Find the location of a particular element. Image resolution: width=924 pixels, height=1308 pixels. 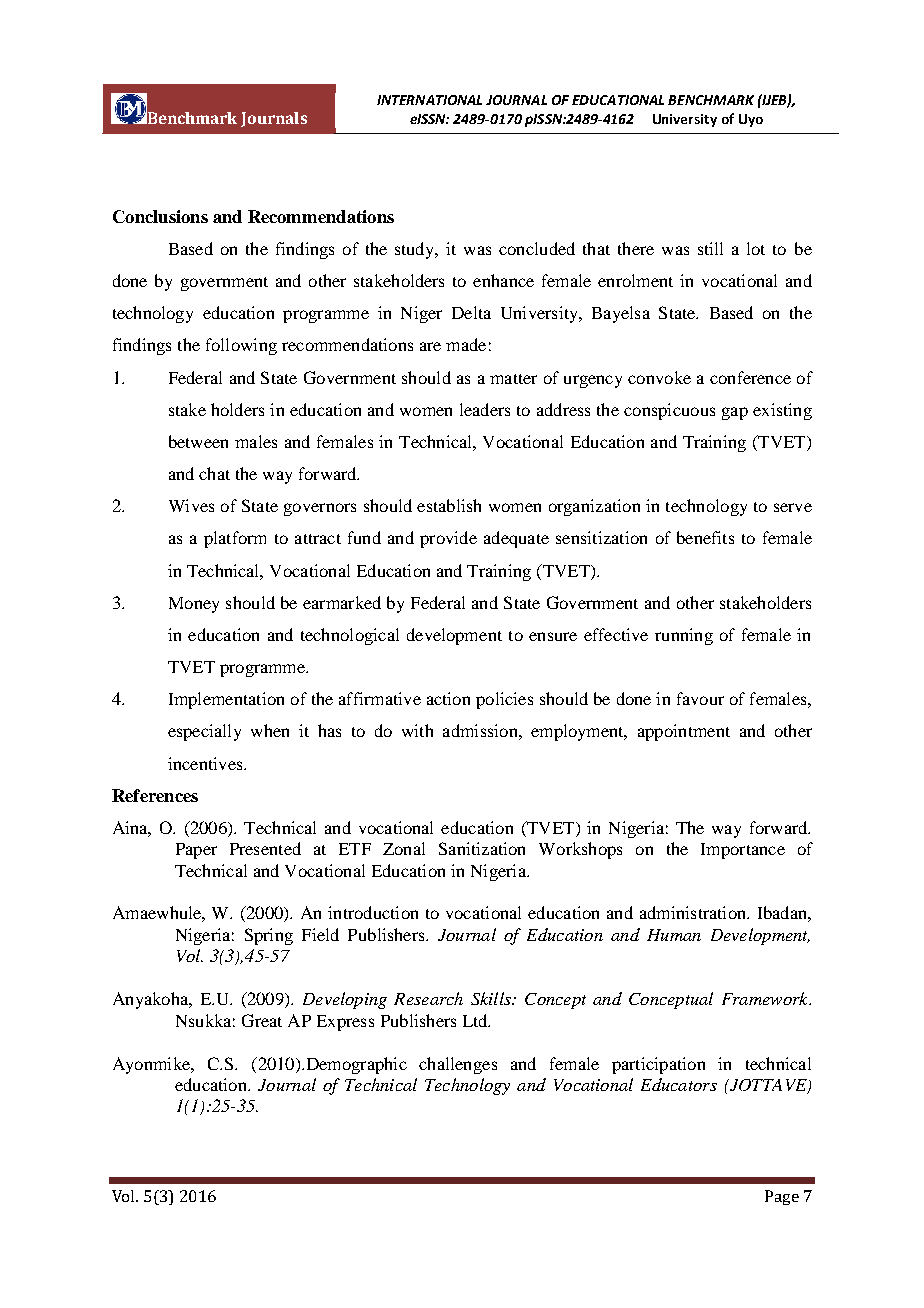

Spring is located at coordinates (269, 936).
